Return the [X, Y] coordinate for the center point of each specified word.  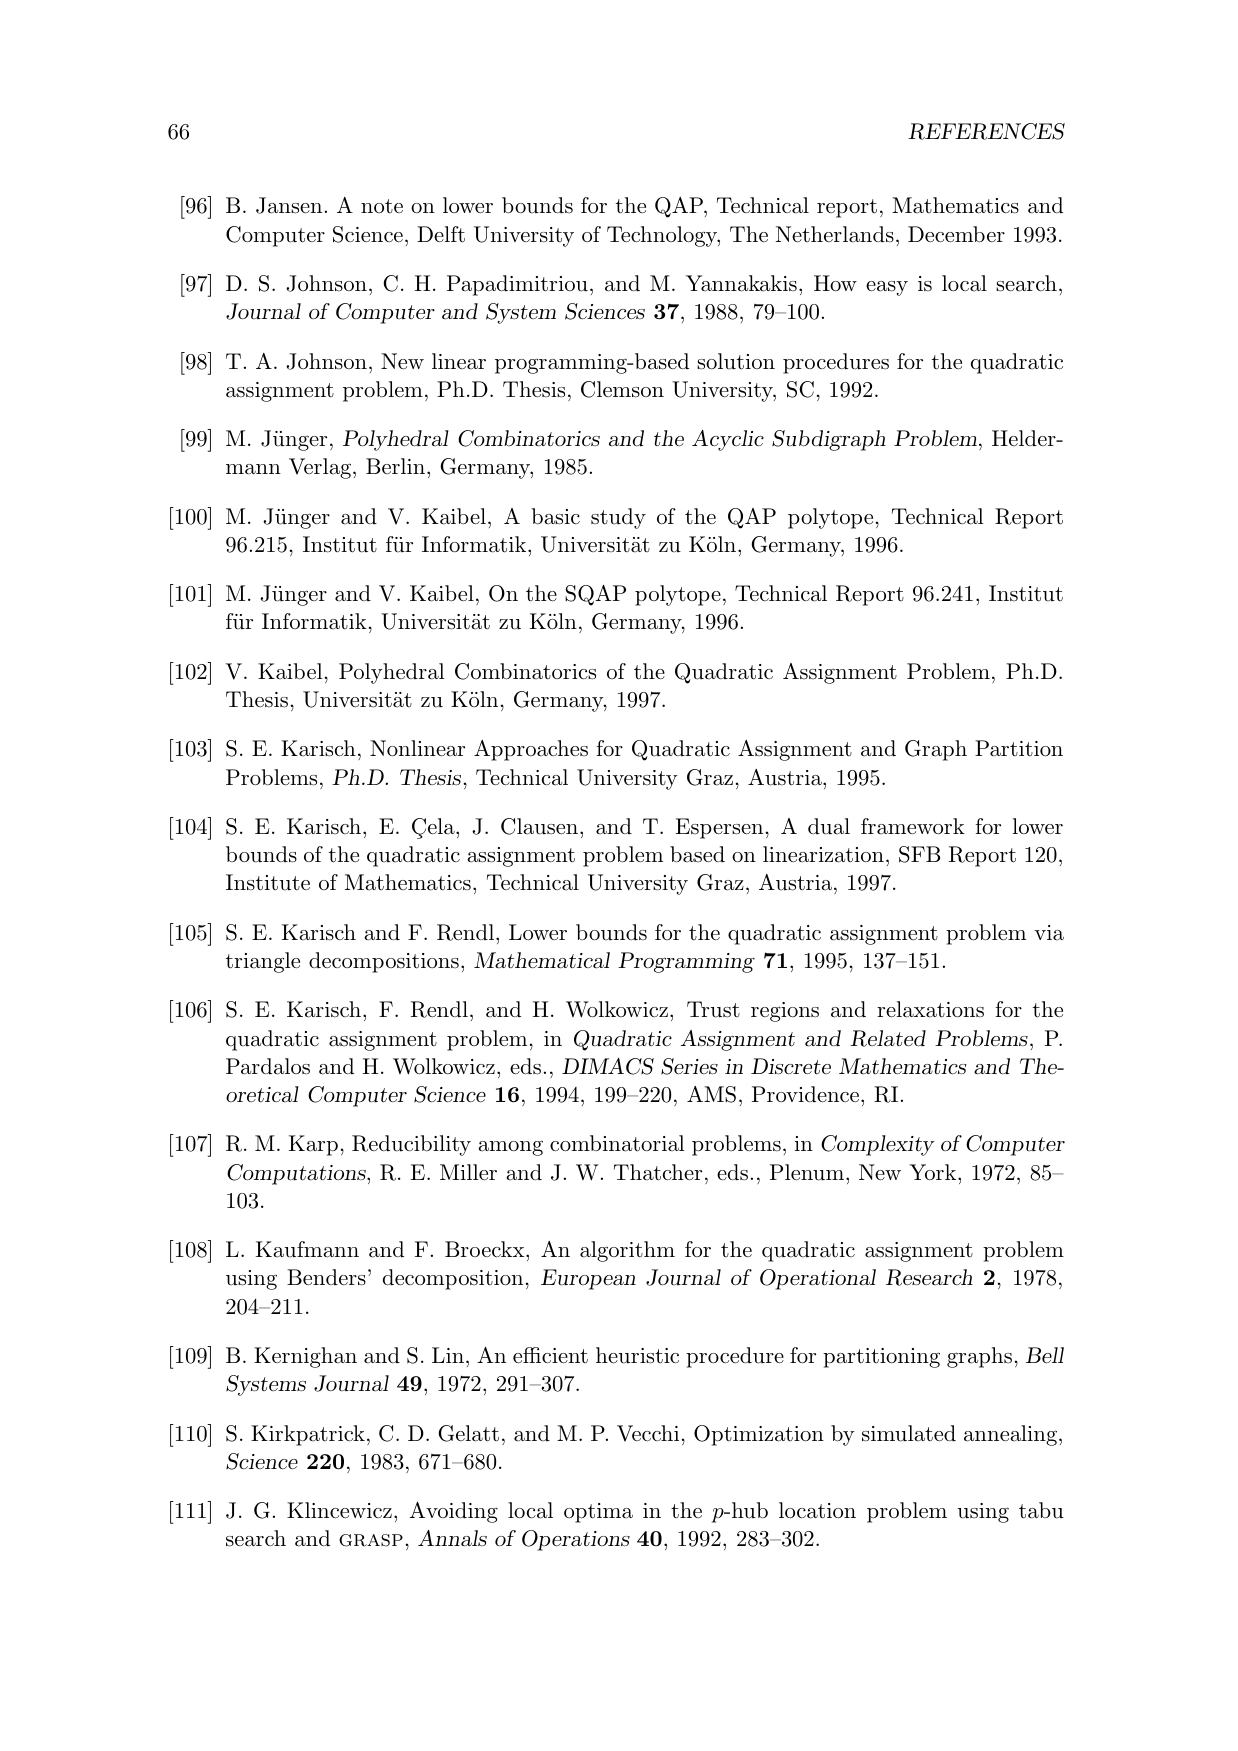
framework [913, 826]
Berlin [397, 466]
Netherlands [835, 234]
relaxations [930, 1009]
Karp [313, 1145]
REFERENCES [986, 131]
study [618, 518]
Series [689, 1066]
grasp [371, 1540]
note [382, 206]
